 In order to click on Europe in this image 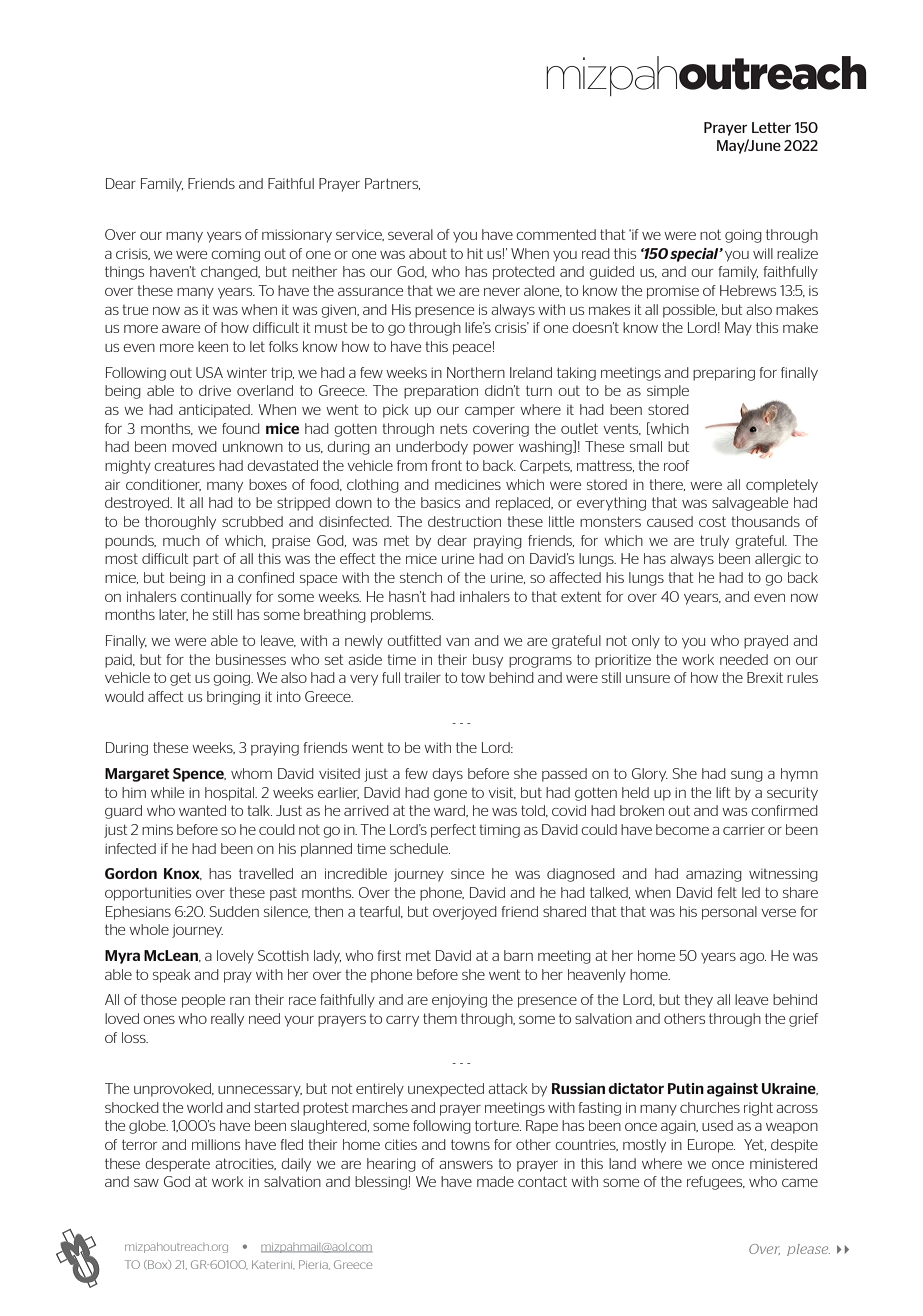, I will do `click(711, 1146)`.
